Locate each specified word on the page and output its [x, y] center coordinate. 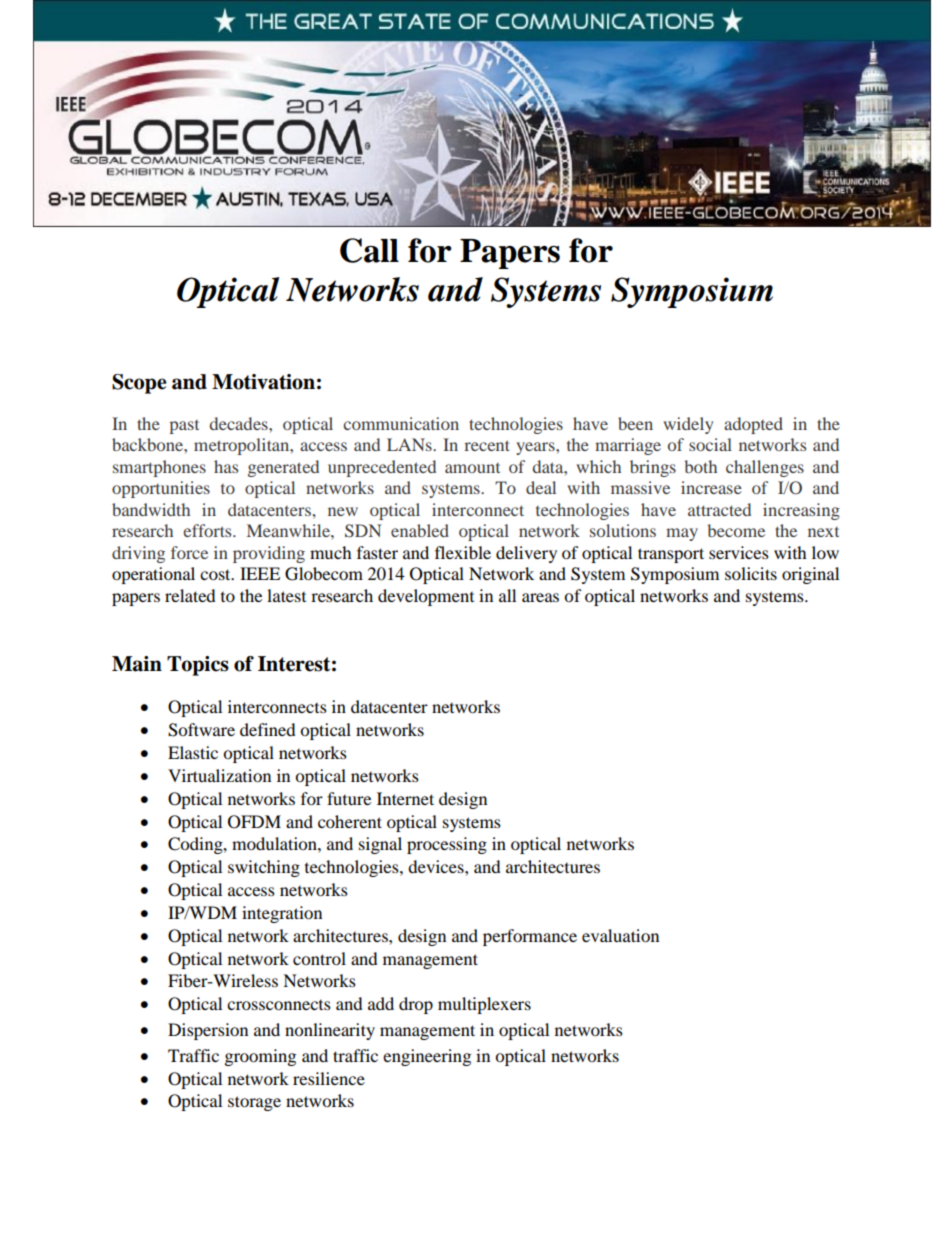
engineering [427, 1057]
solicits [751, 573]
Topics [198, 666]
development [426, 597]
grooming [260, 1057]
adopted [753, 425]
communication [401, 423]
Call [369, 250]
